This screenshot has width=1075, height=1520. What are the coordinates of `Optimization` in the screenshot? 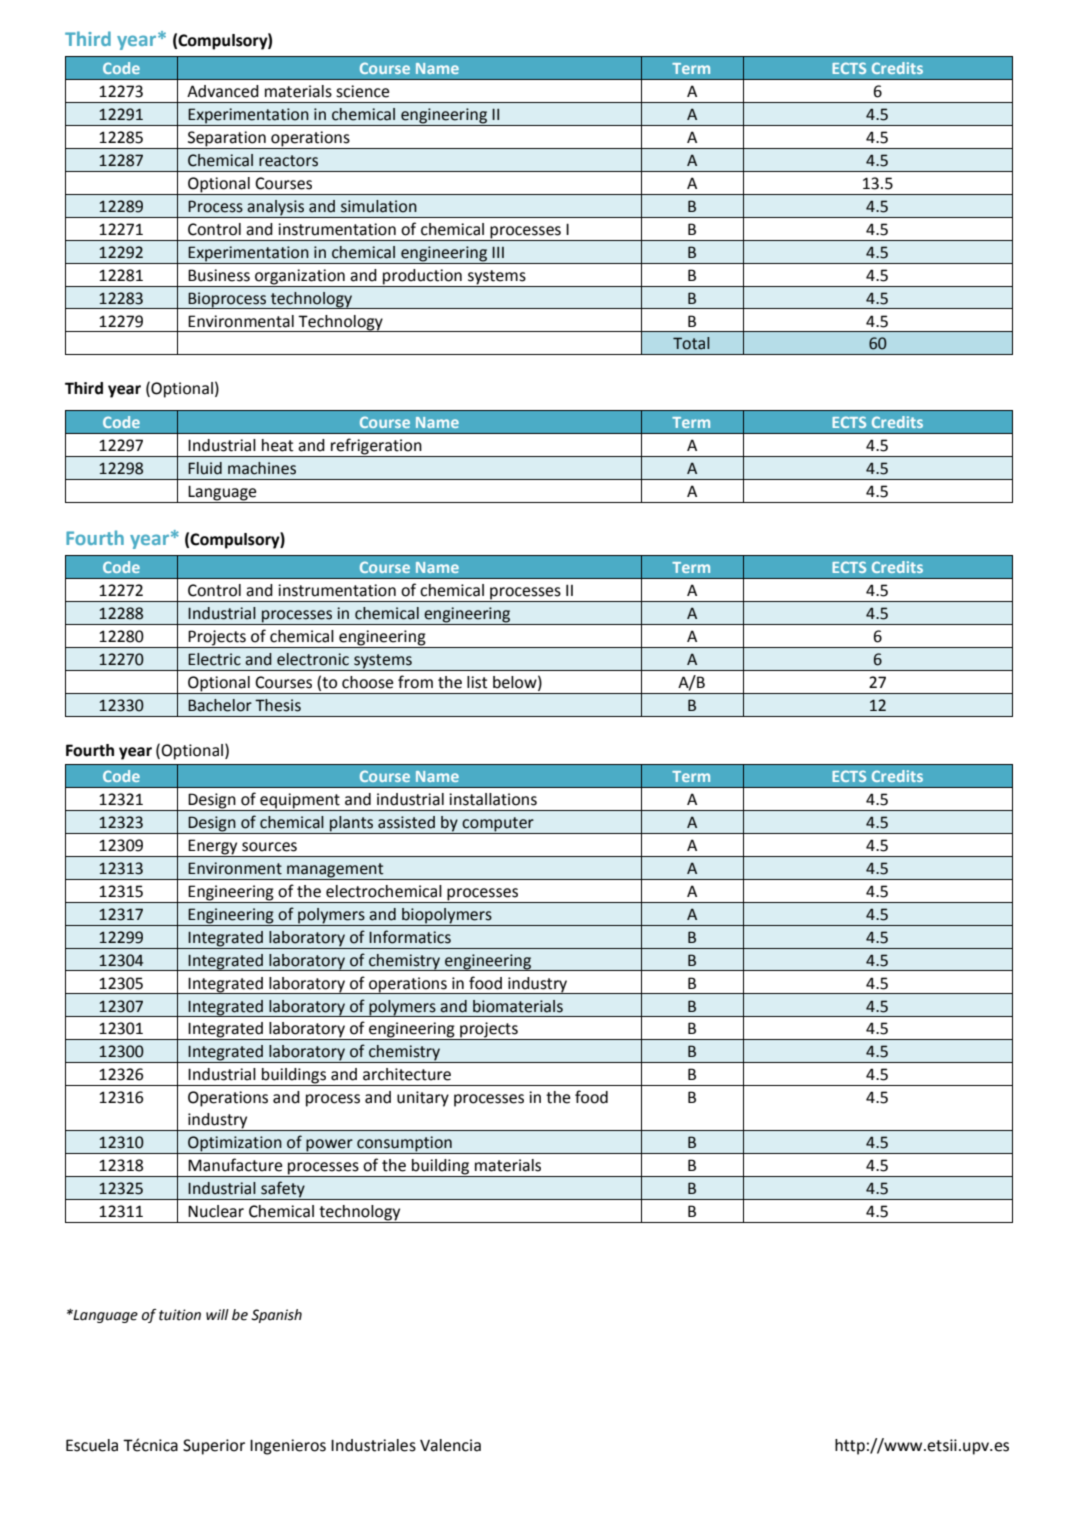 It's located at (235, 1145).
